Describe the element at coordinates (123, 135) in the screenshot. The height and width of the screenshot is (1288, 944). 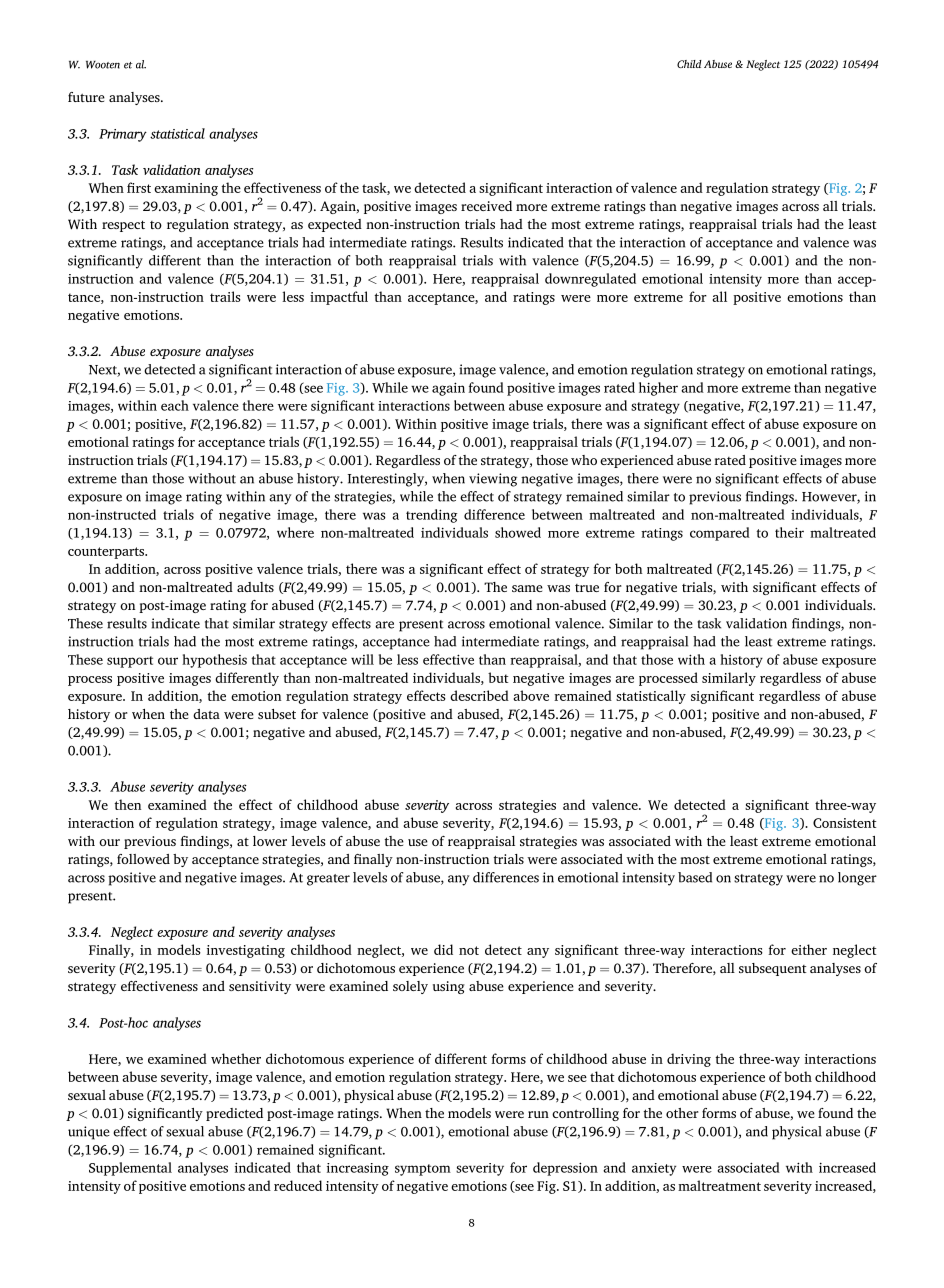
I see `Primary` at that location.
